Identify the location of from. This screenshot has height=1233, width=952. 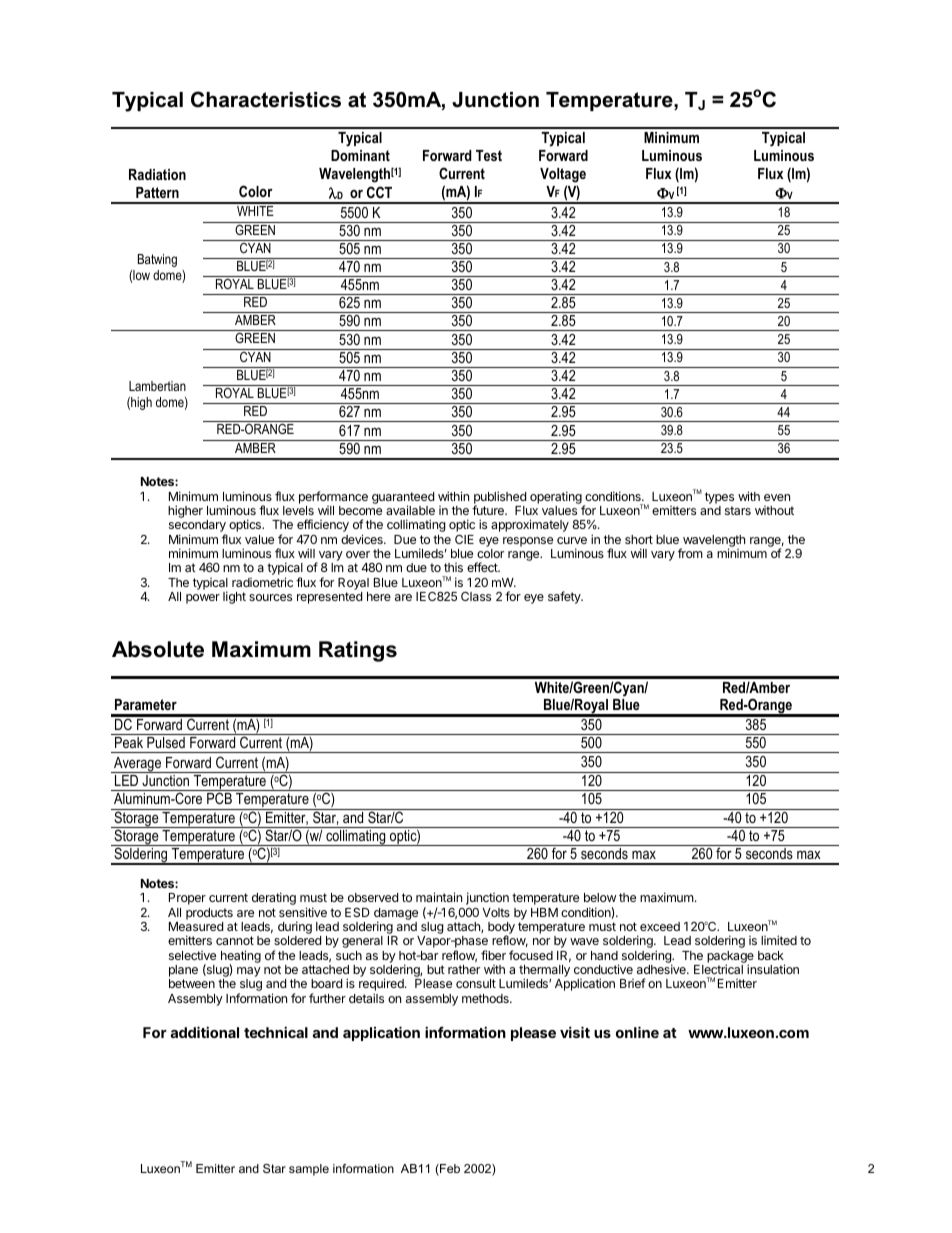
(690, 553).
